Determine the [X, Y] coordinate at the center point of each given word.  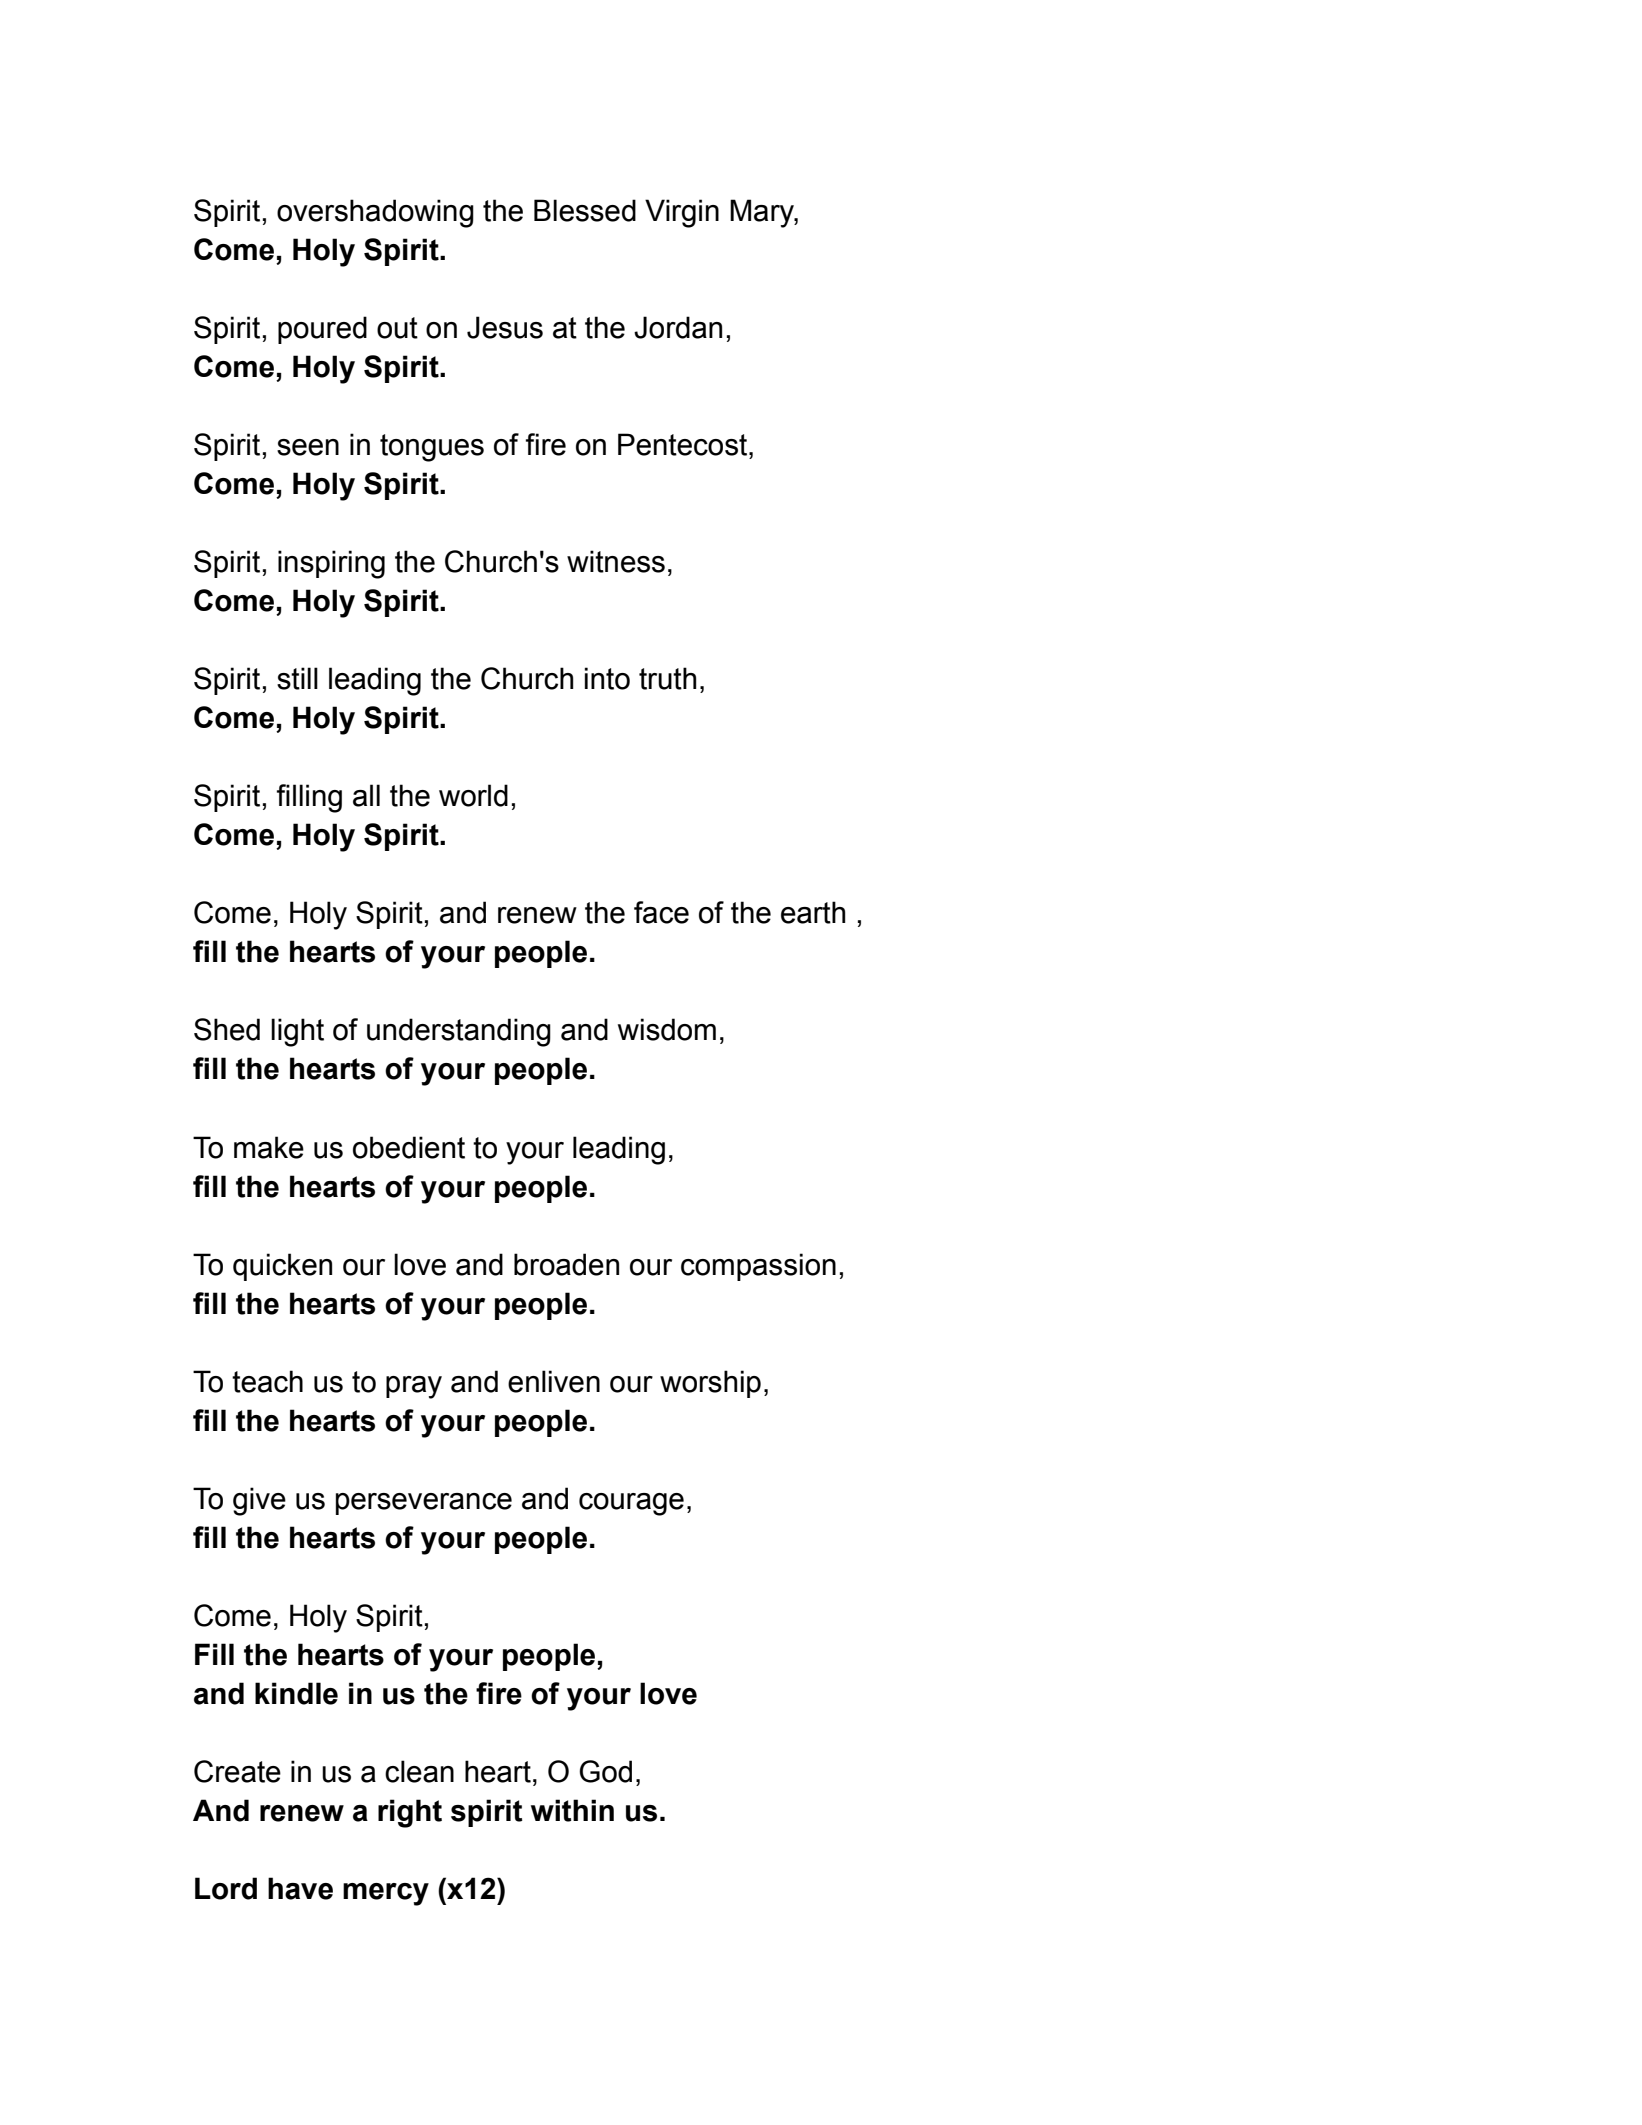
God [605, 1771]
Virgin [682, 213]
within [572, 1810]
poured [322, 330]
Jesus [505, 327]
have [300, 1888]
